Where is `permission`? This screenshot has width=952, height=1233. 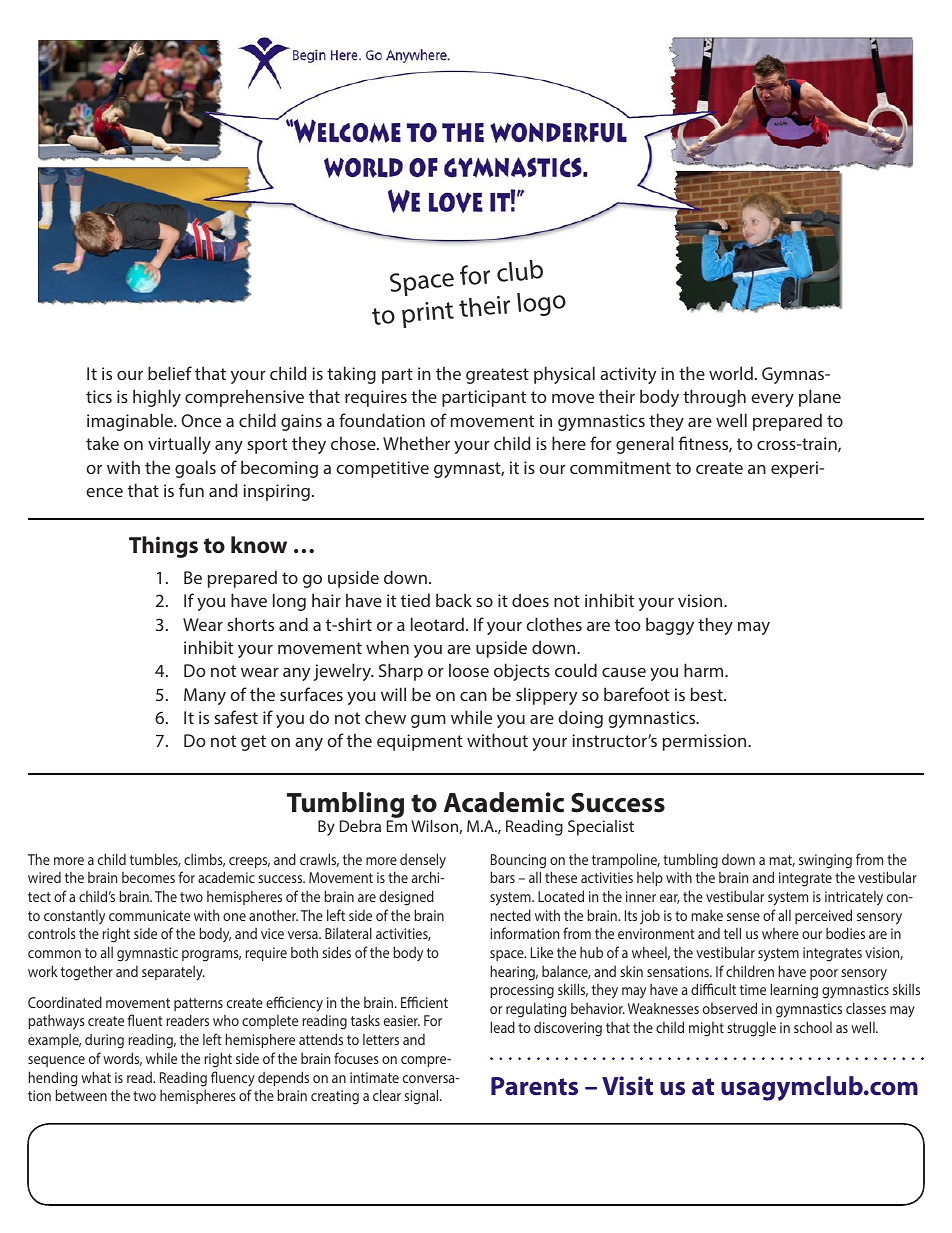 permission is located at coordinates (706, 742).
